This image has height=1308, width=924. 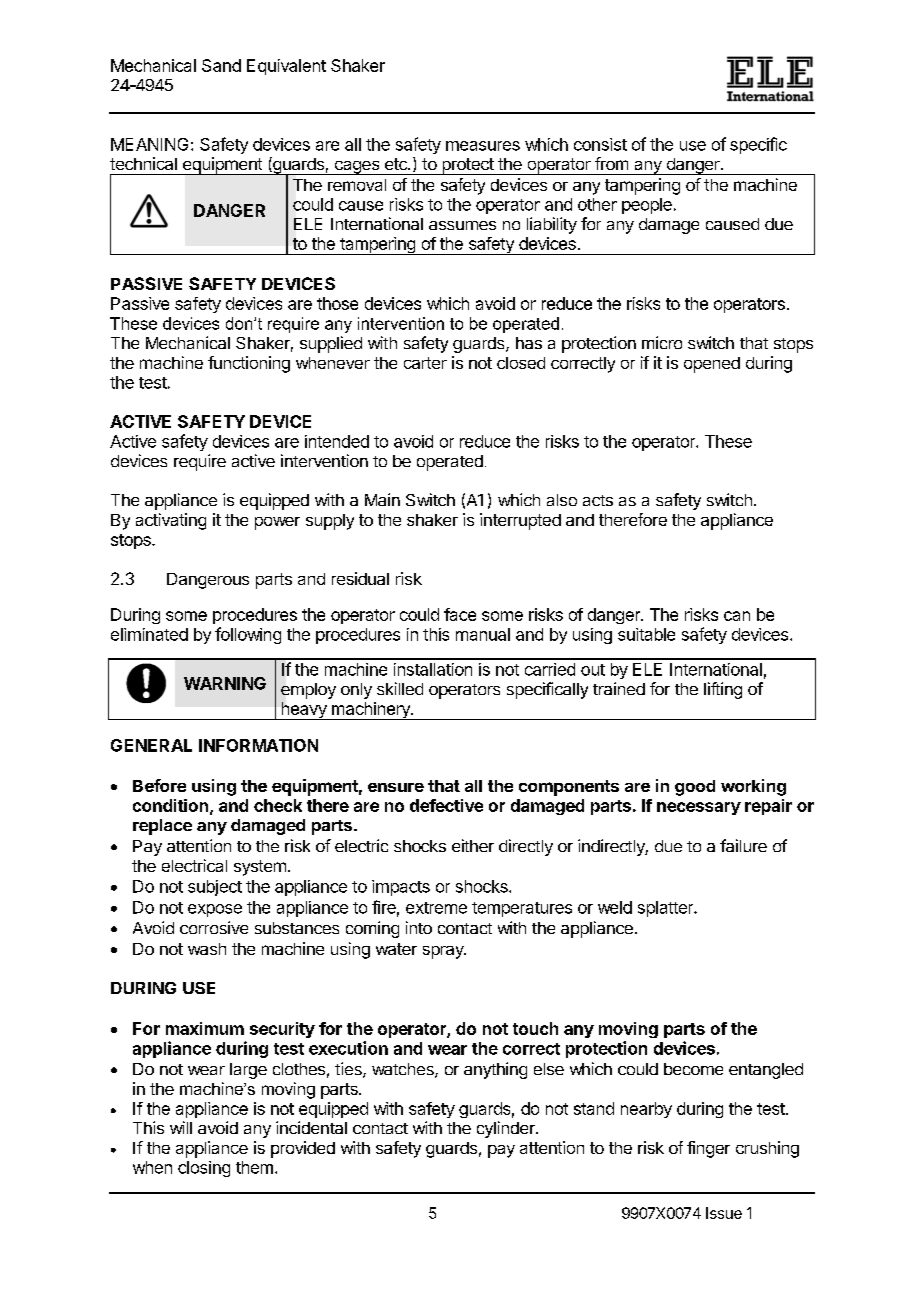 What do you see at coordinates (483, 146) in the image?
I see `measures` at bounding box center [483, 146].
